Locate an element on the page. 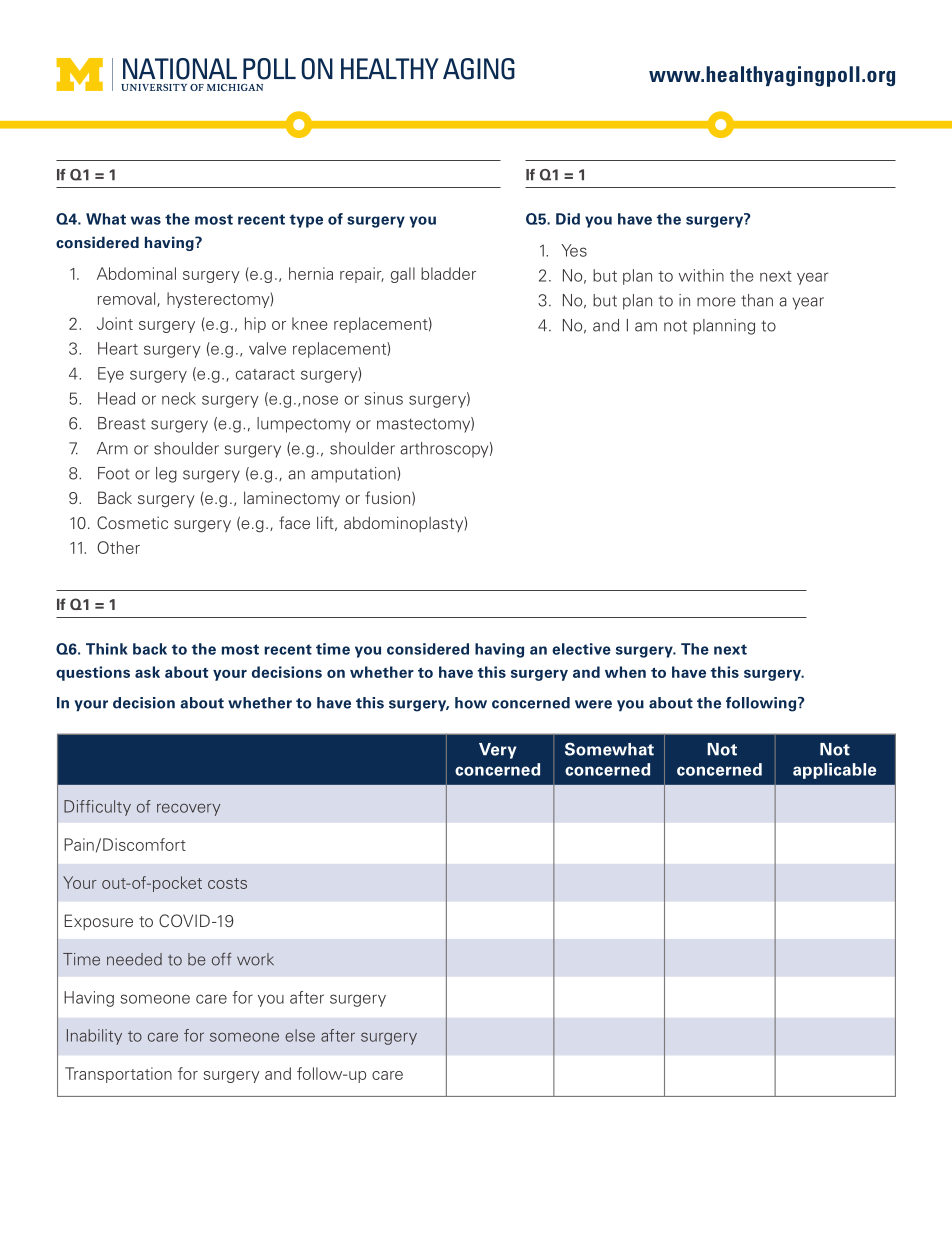 The height and width of the document is (1233, 952). Transportation is located at coordinates (118, 1075).
